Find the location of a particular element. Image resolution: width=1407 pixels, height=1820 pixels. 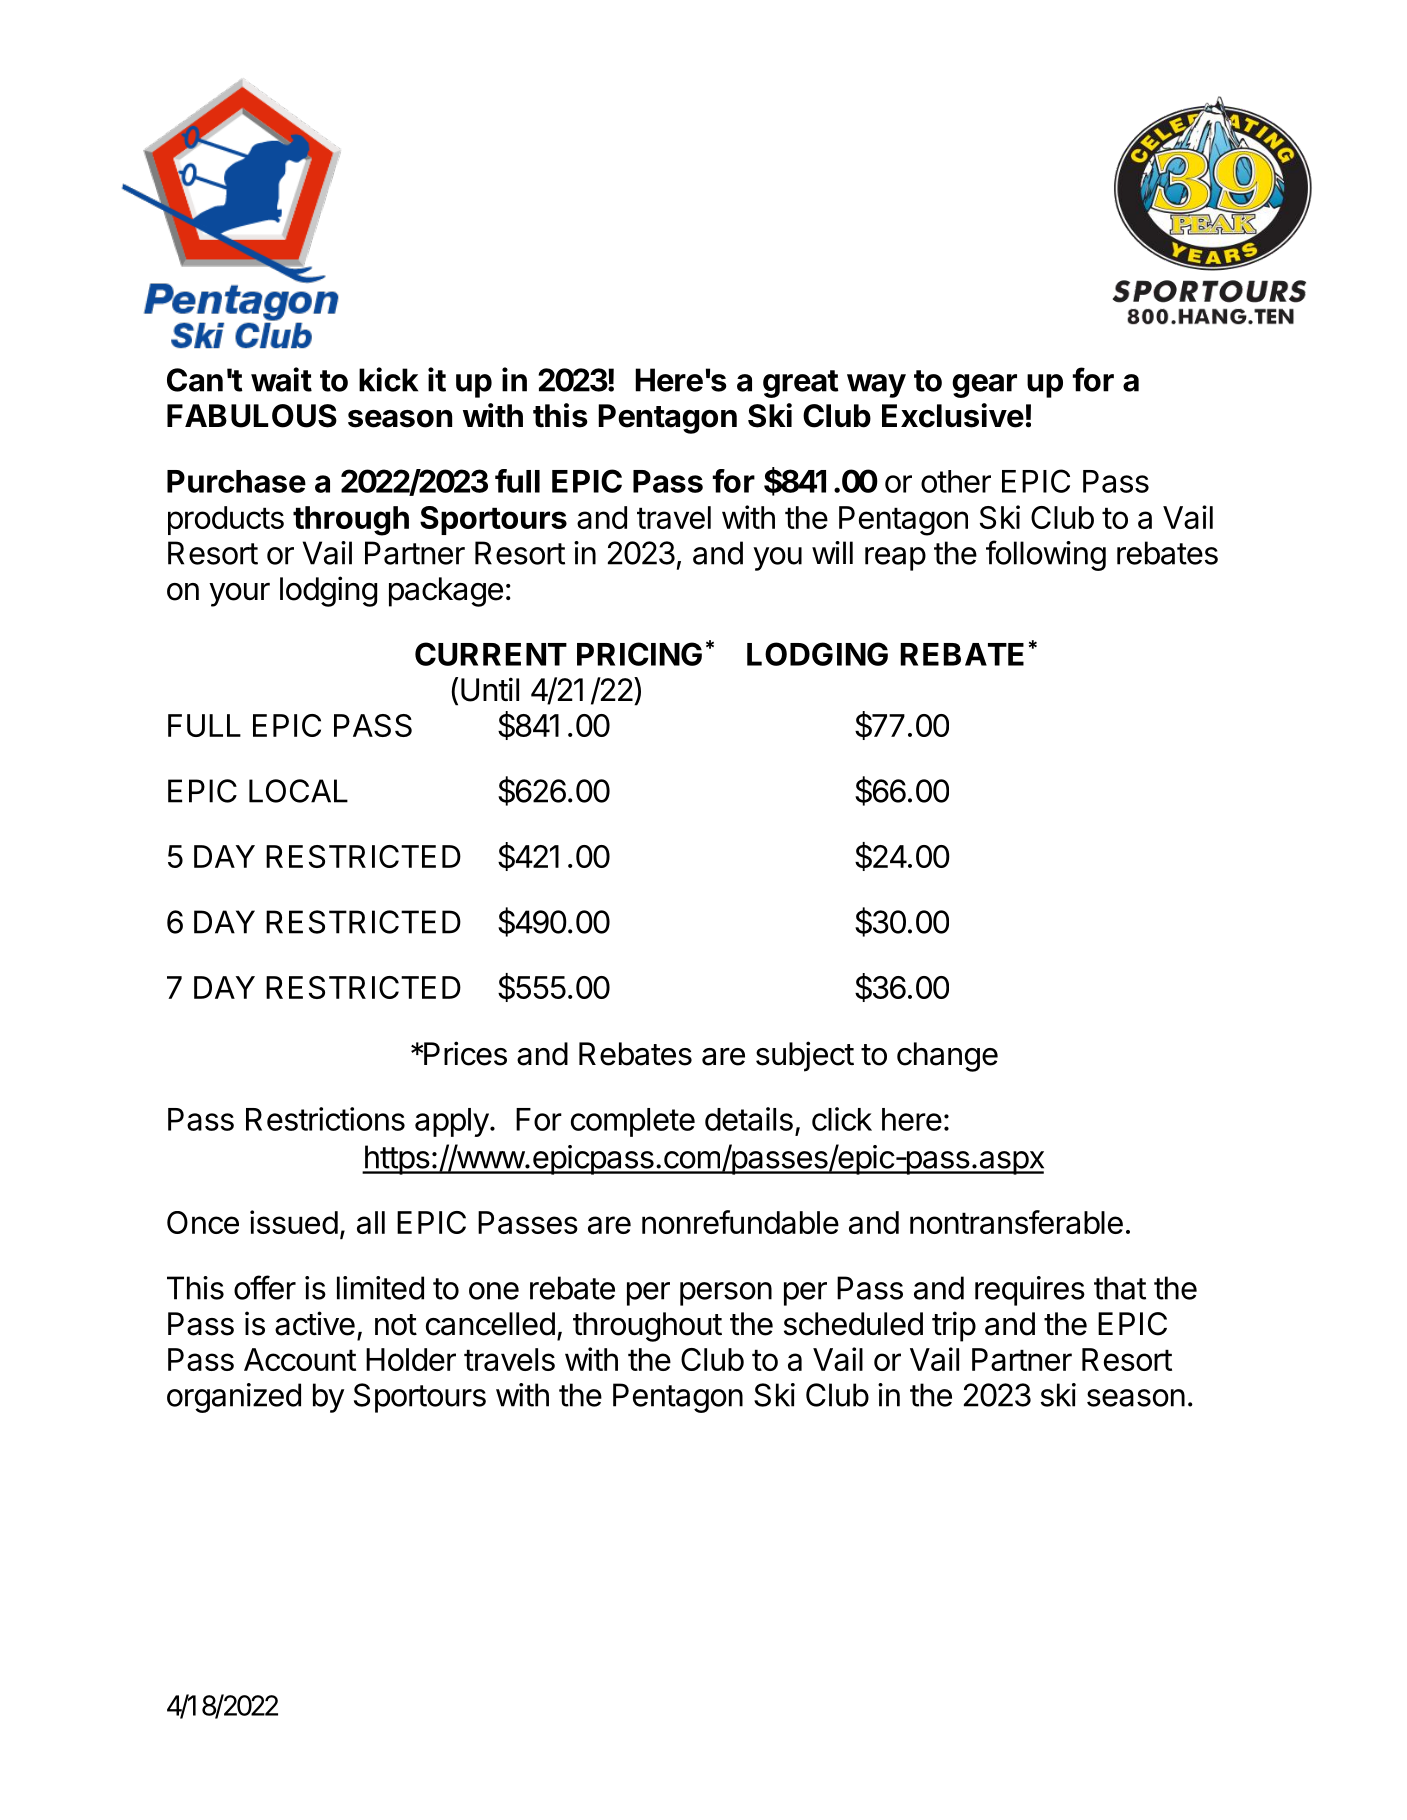

LOCAL is located at coordinates (298, 791).
